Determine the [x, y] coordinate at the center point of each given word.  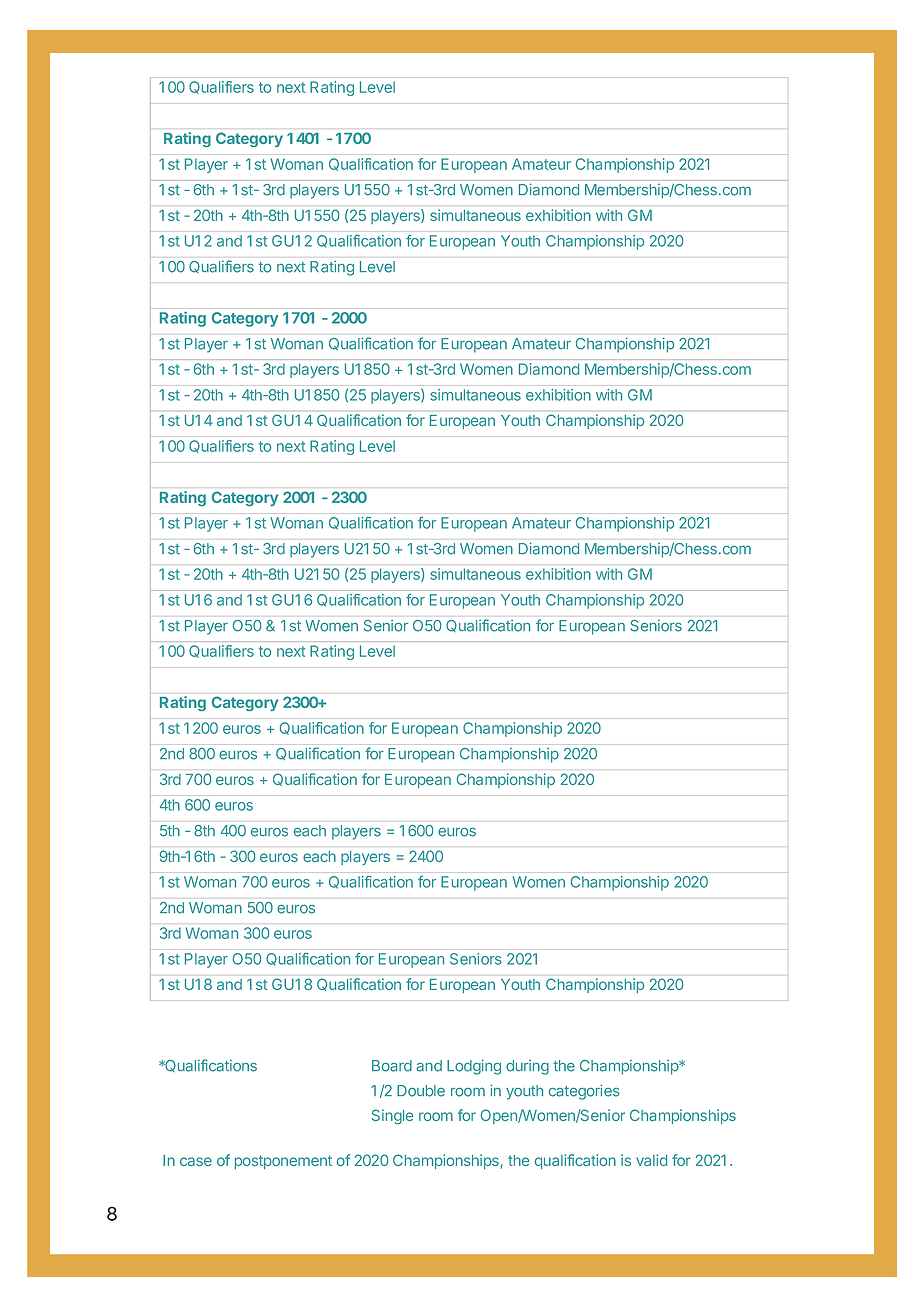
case [196, 1161]
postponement [283, 1162]
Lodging [474, 1067]
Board [392, 1066]
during [527, 1067]
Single [392, 1116]
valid [651, 1160]
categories [584, 1092]
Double [421, 1091]
